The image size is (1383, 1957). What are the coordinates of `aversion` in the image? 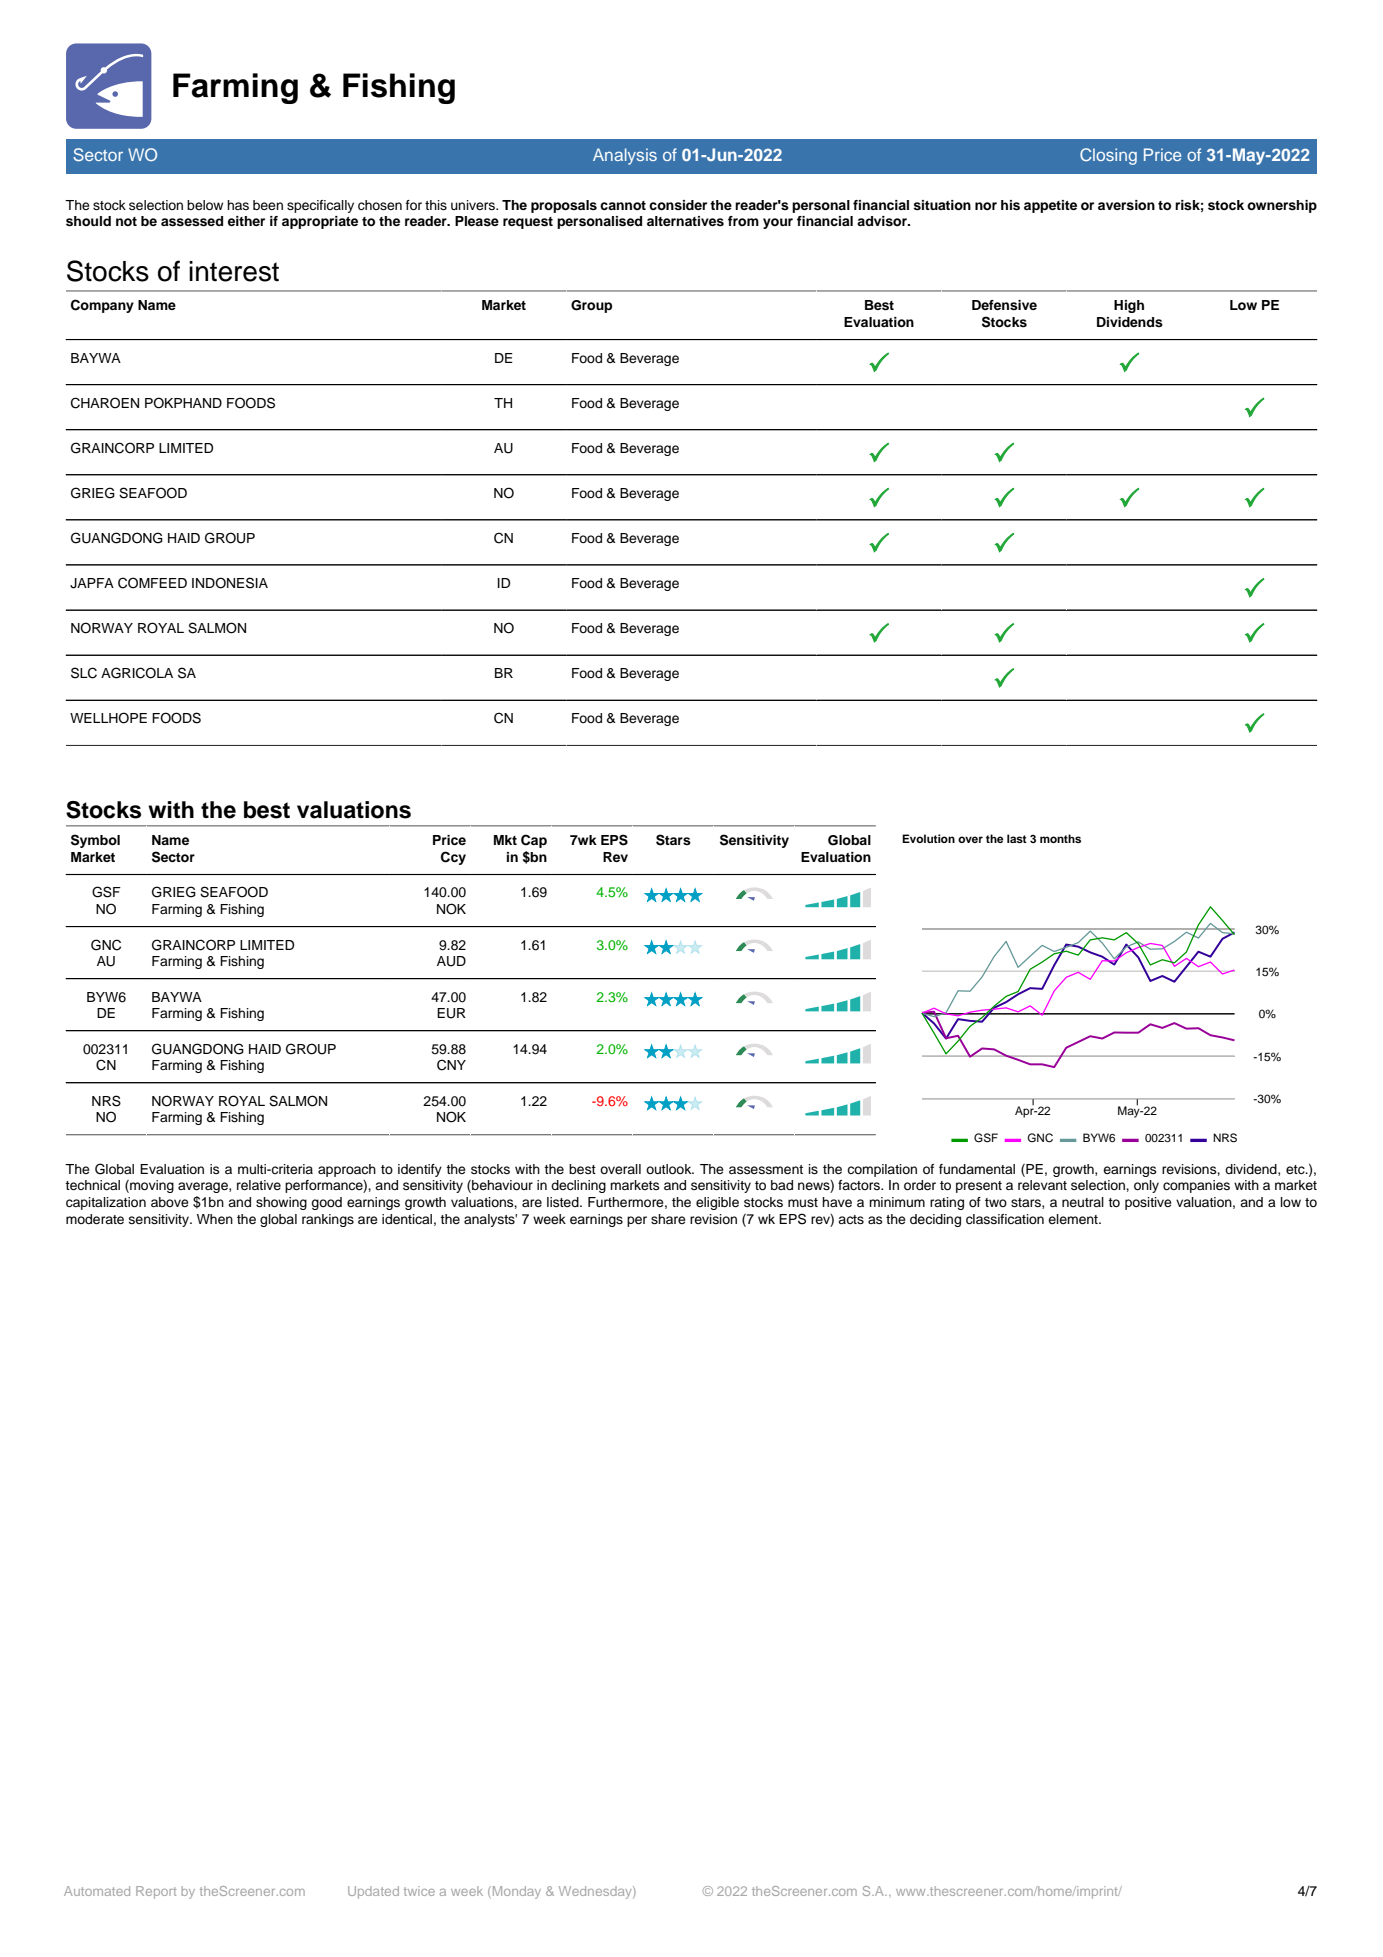 It's located at (1126, 205).
